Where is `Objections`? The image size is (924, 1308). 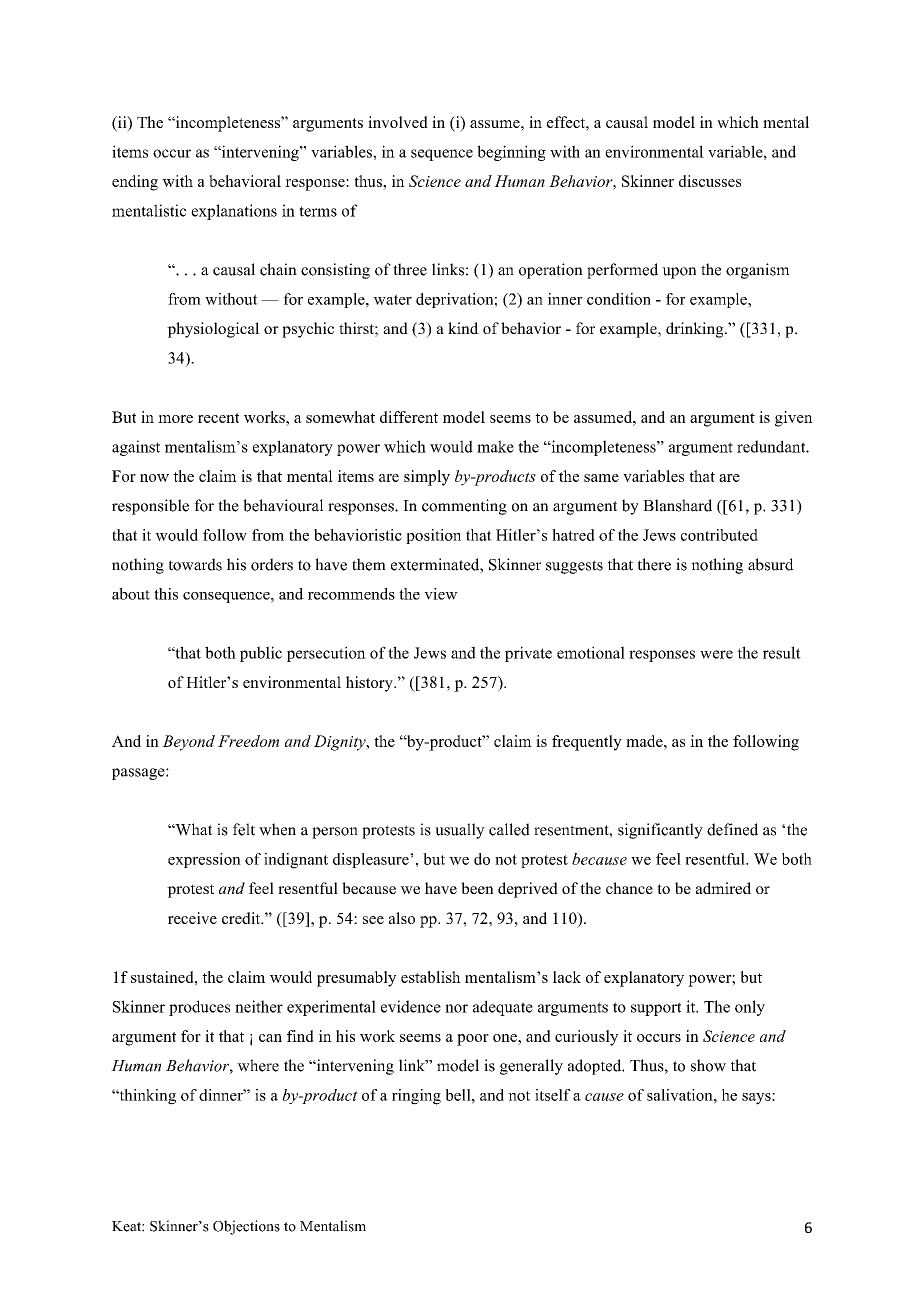 Objections is located at coordinates (246, 1227).
